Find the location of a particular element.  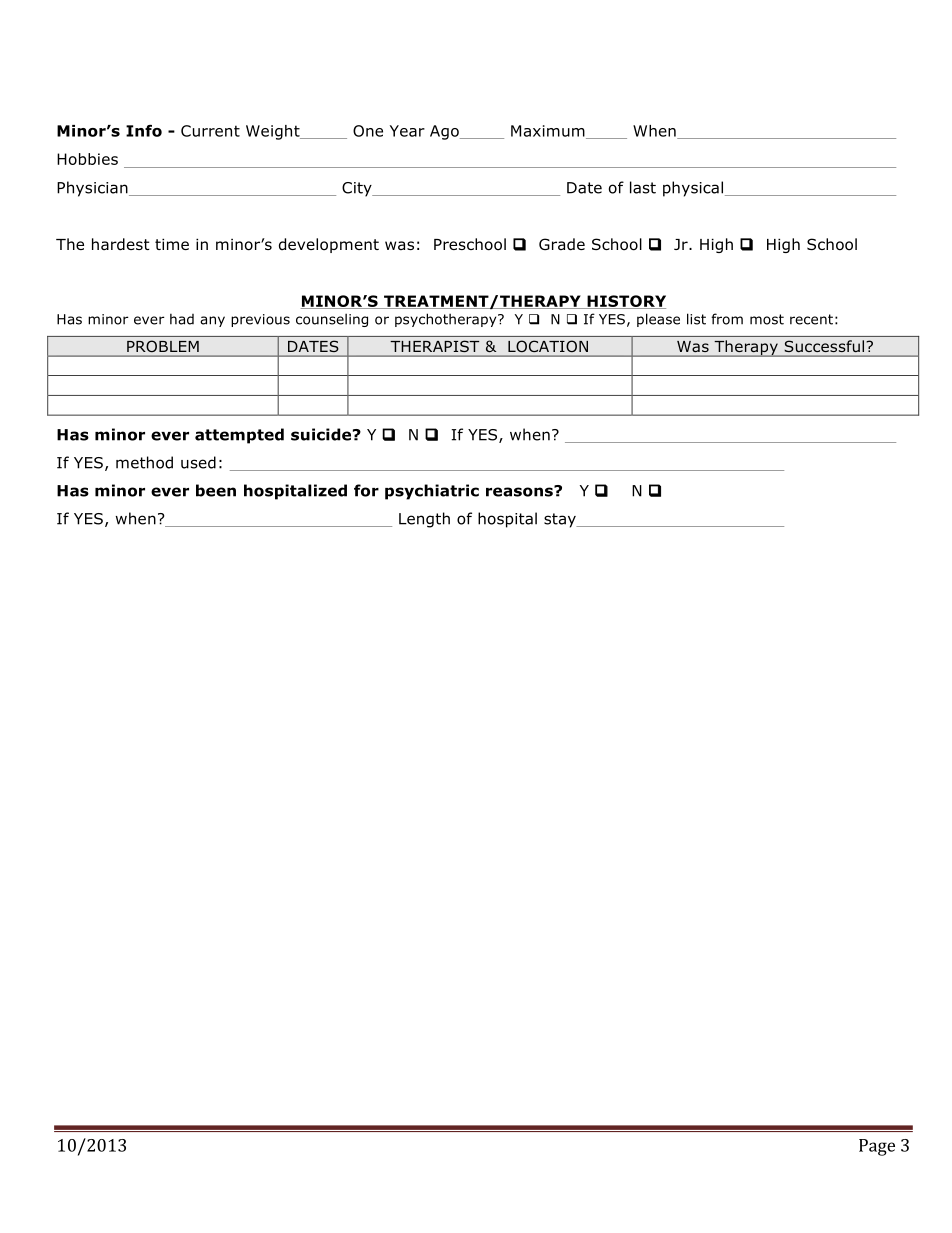

had is located at coordinates (182, 319).
